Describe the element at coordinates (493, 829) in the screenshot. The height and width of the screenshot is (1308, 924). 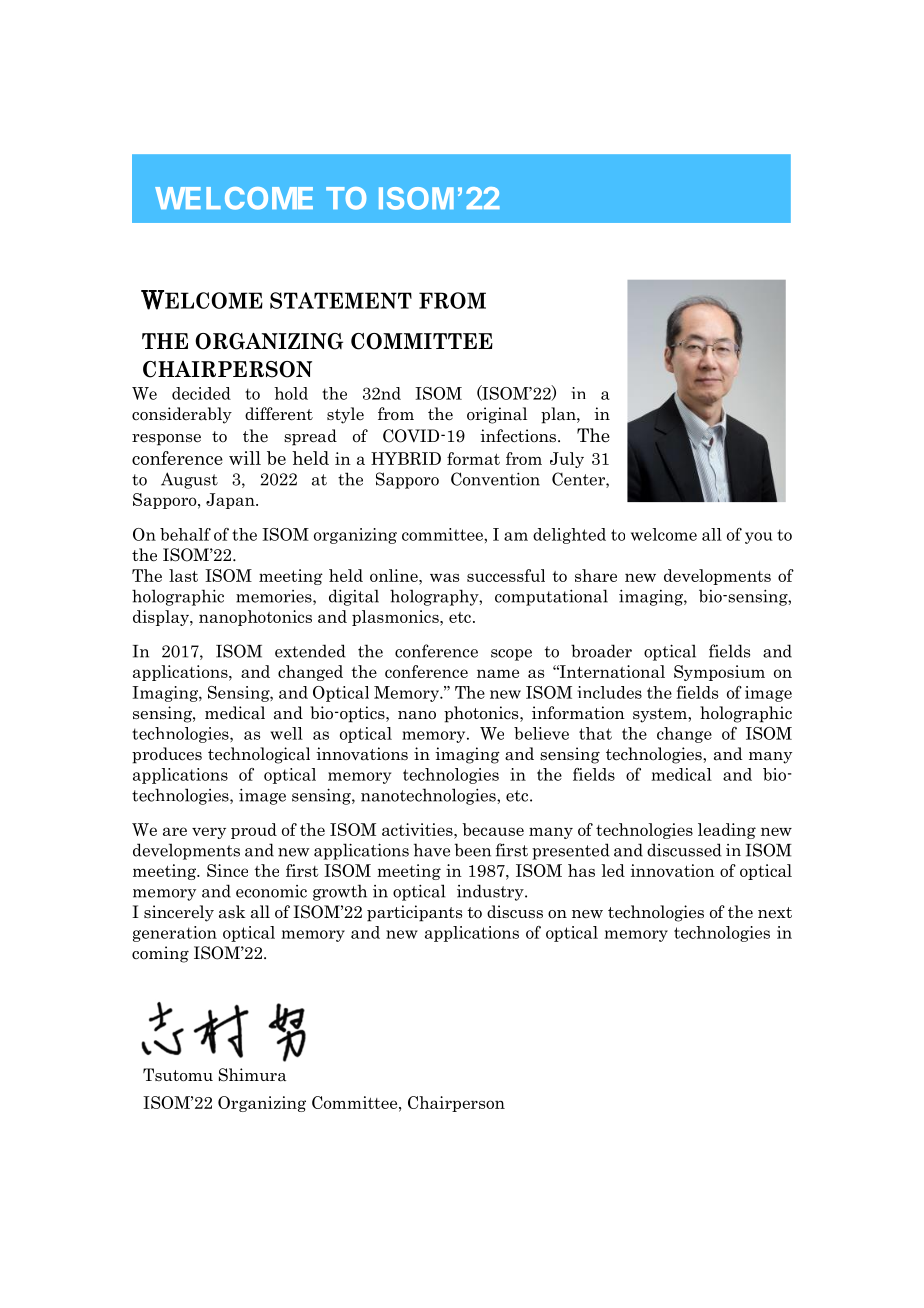
I see `because` at that location.
